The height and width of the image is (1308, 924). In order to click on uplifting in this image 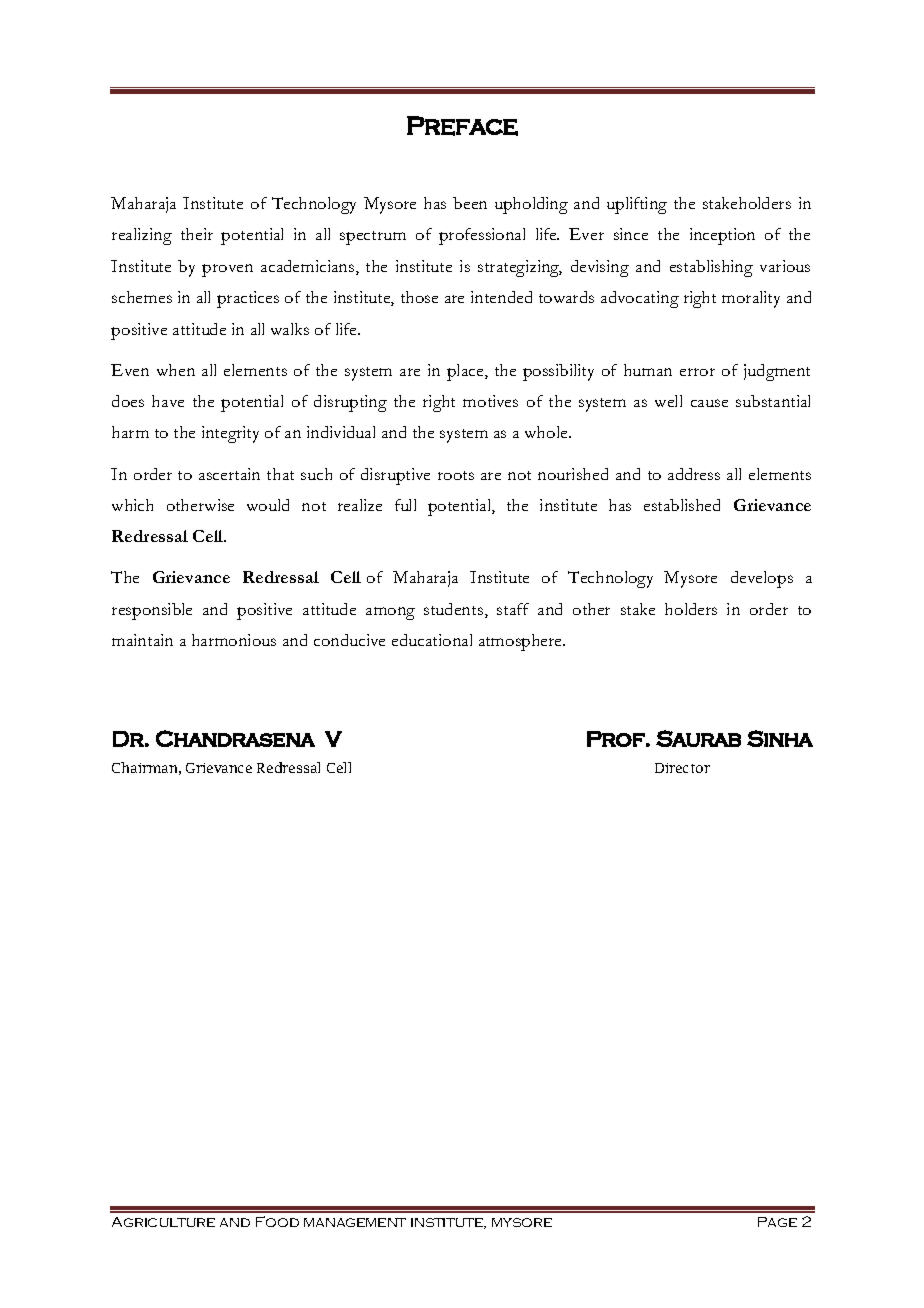, I will do `click(637, 205)`.
